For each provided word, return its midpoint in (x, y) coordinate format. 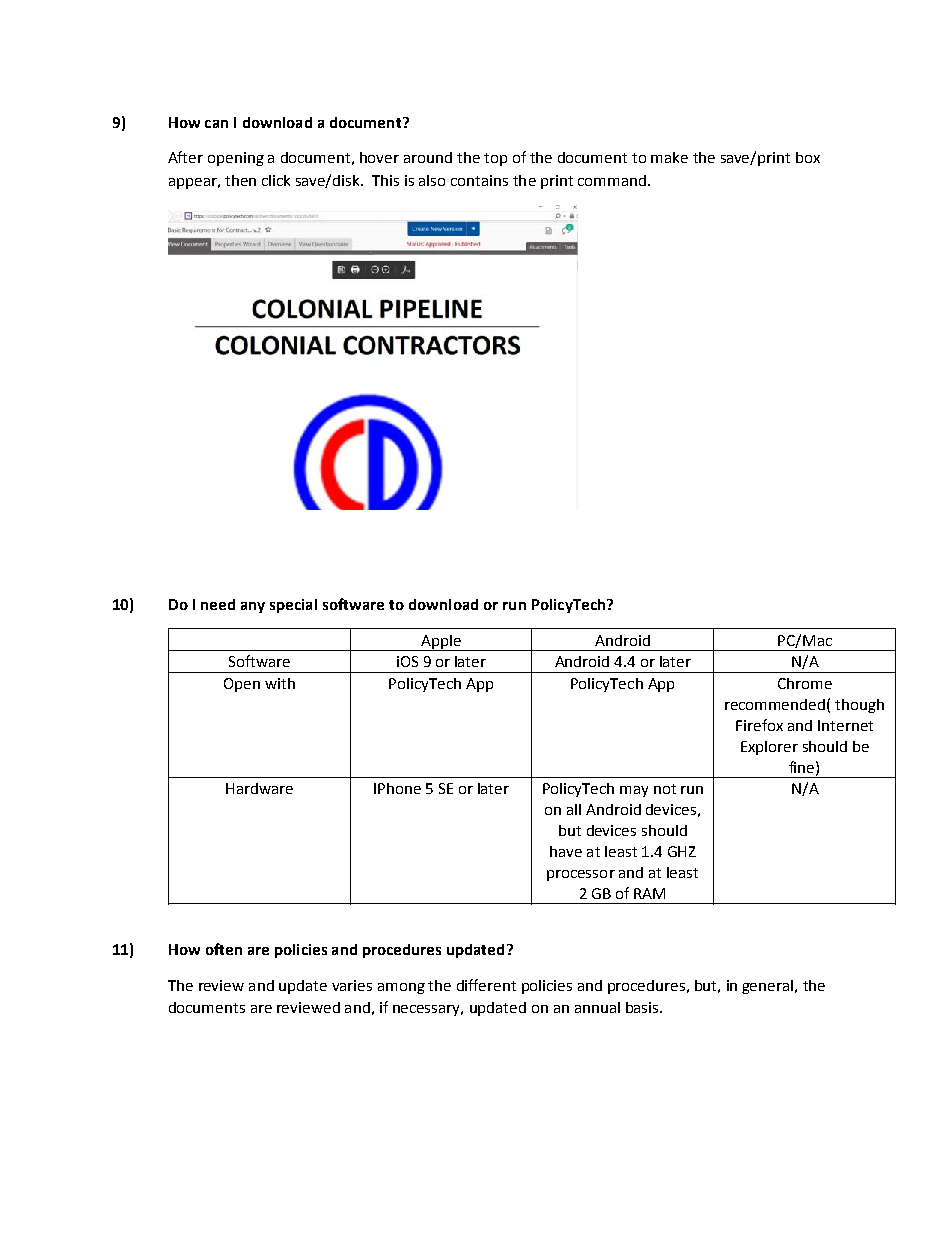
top (495, 159)
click (276, 180)
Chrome (805, 683)
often (224, 949)
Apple (441, 643)
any (253, 607)
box (808, 157)
